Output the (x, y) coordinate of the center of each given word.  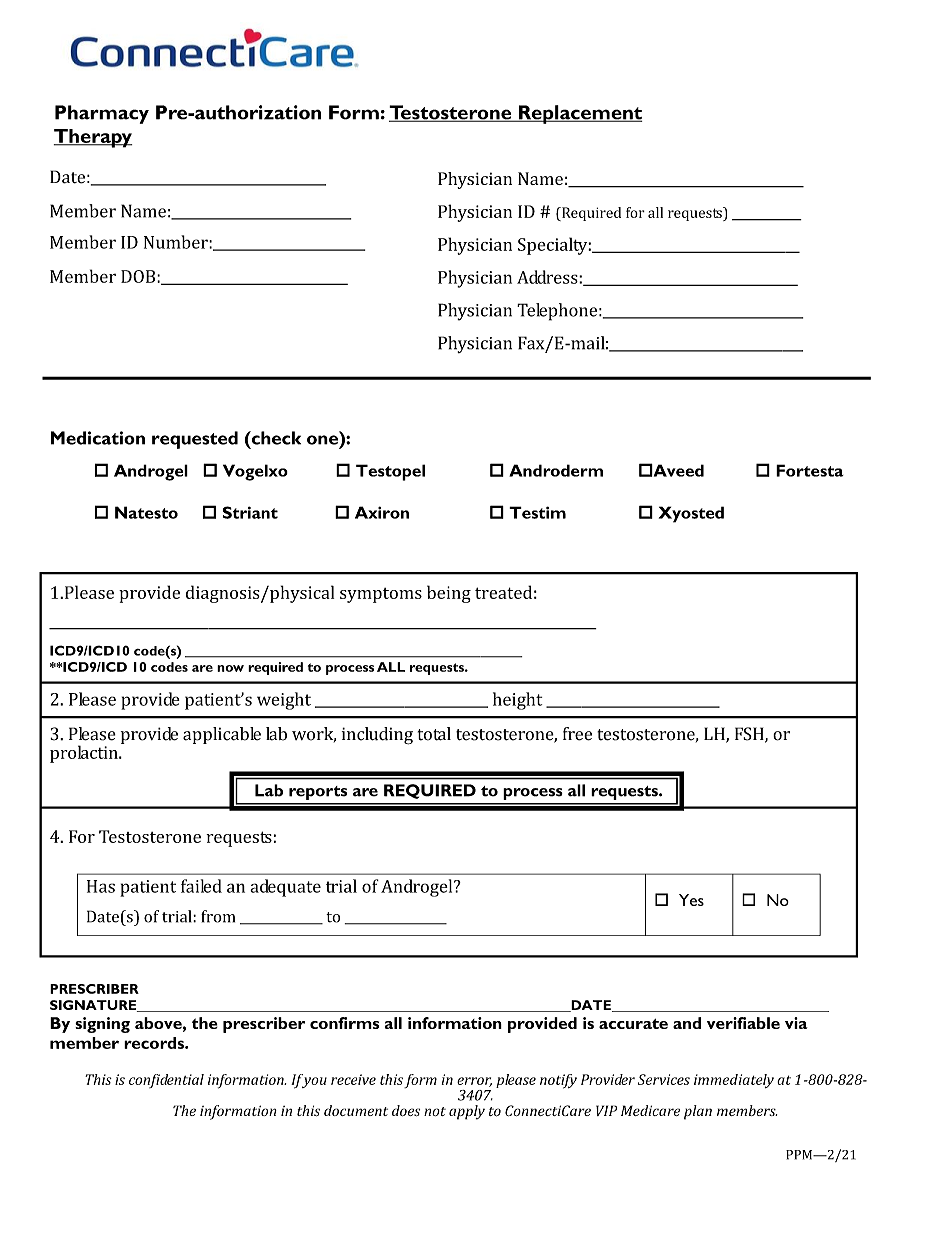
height (517, 701)
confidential (166, 1081)
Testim (537, 512)
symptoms (381, 595)
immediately (734, 1081)
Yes (691, 900)
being (449, 594)
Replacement (579, 114)
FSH (750, 735)
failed (201, 886)
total (434, 734)
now (230, 668)
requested (195, 440)
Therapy (93, 138)
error (474, 1082)
